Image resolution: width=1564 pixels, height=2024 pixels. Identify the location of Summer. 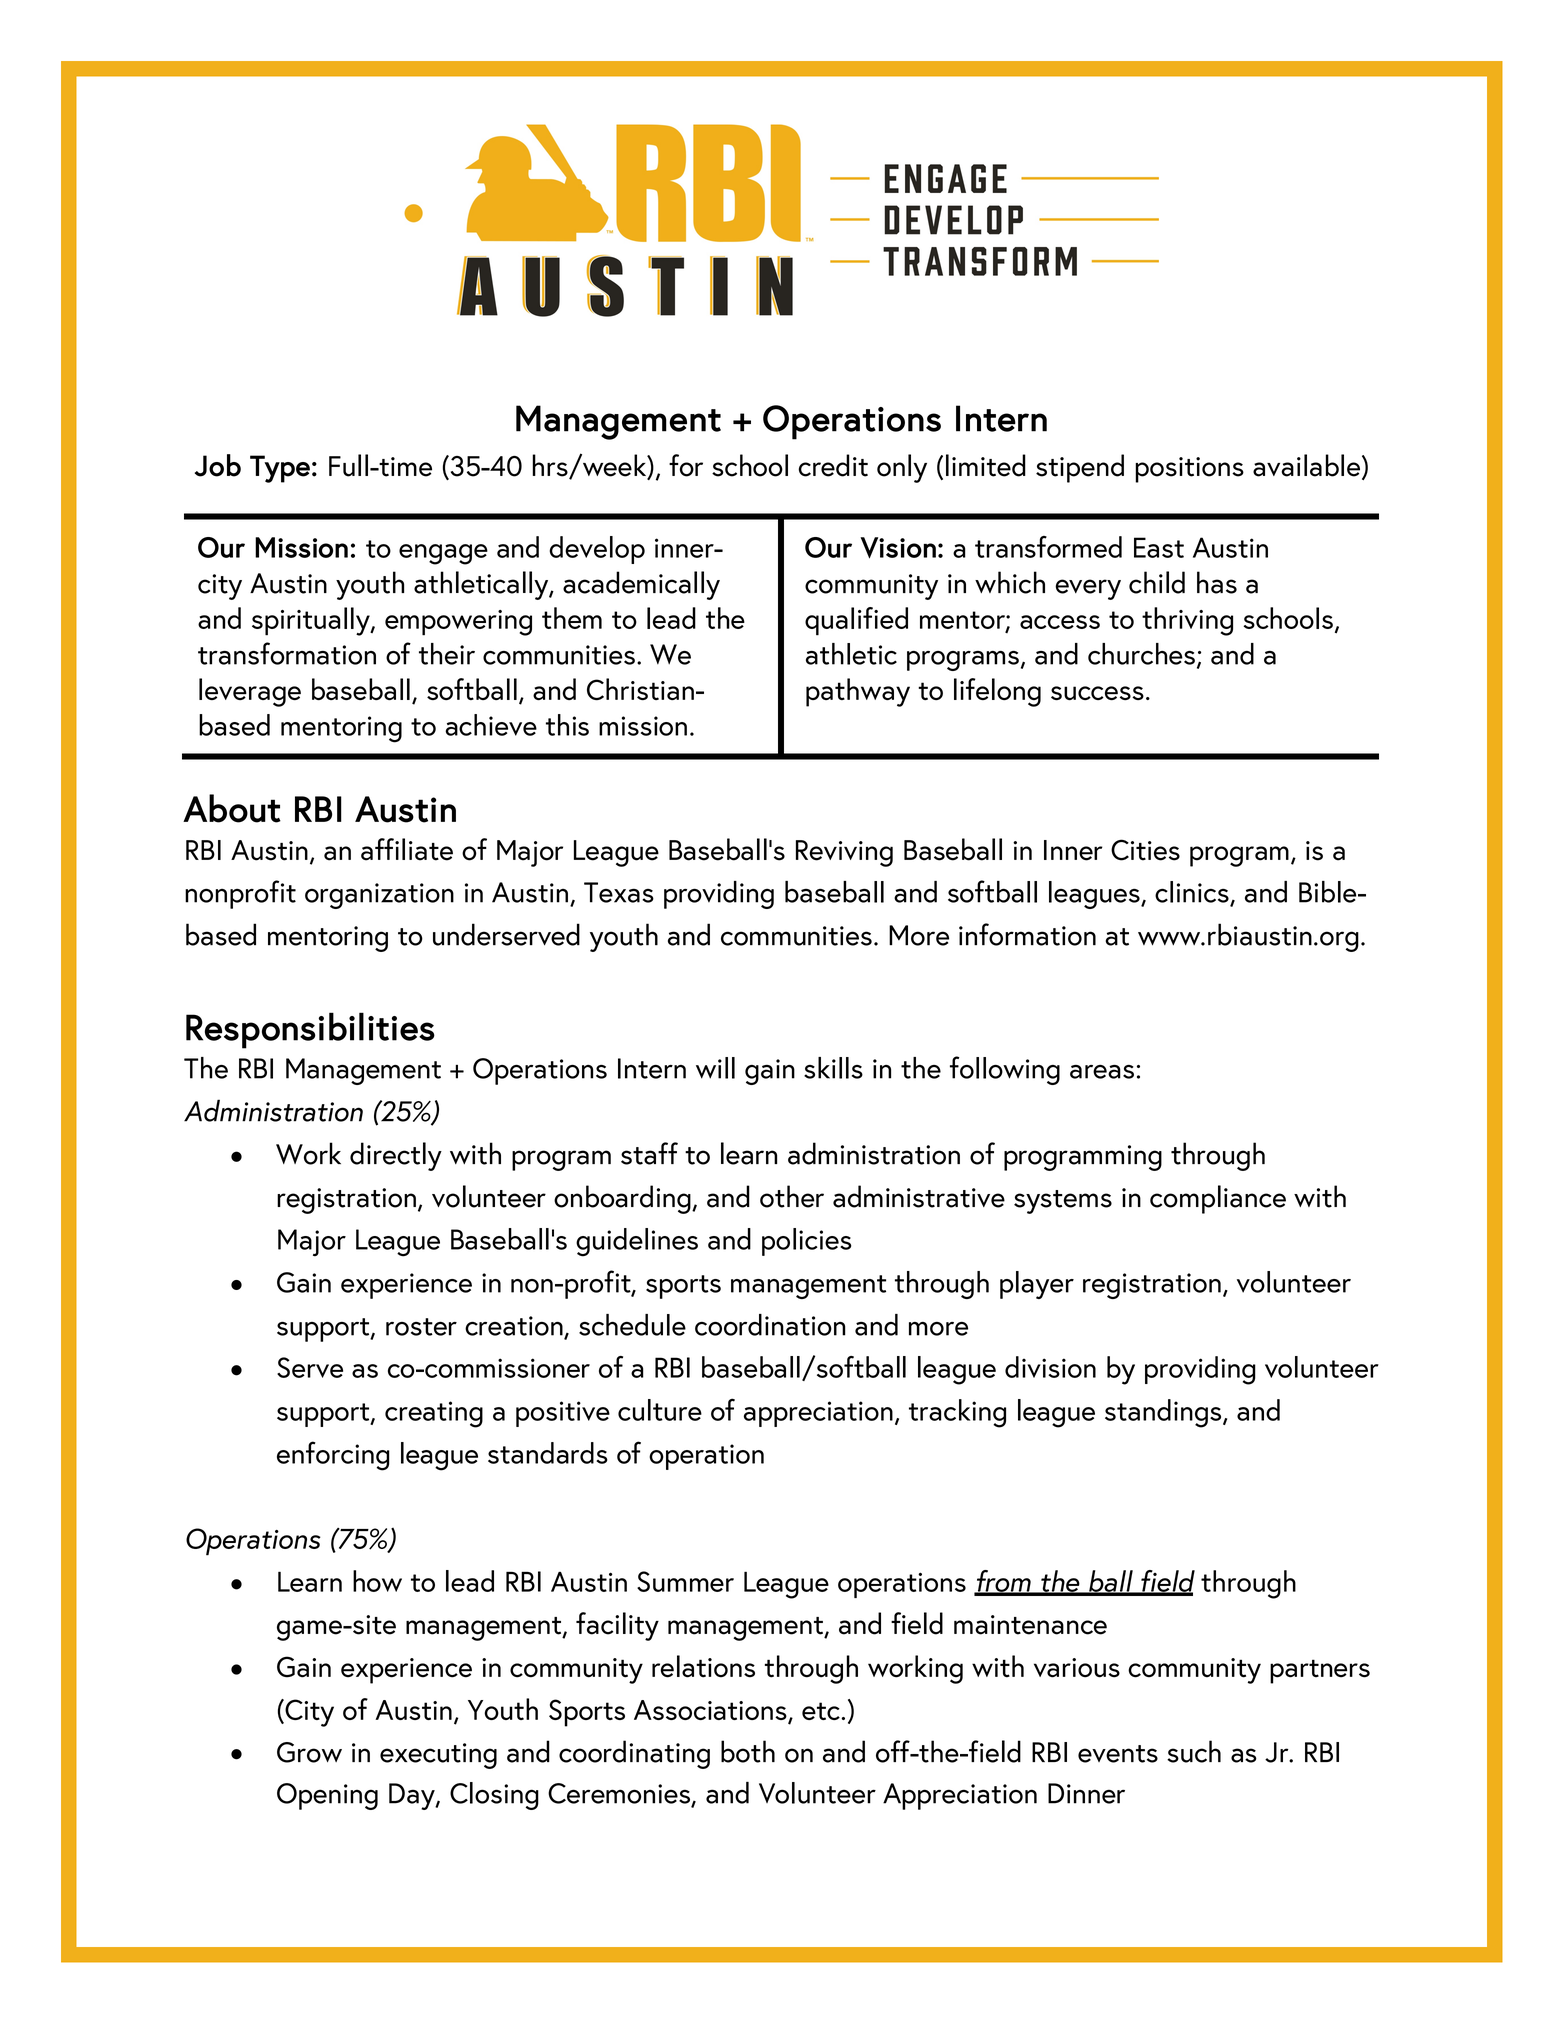
(685, 1581).
